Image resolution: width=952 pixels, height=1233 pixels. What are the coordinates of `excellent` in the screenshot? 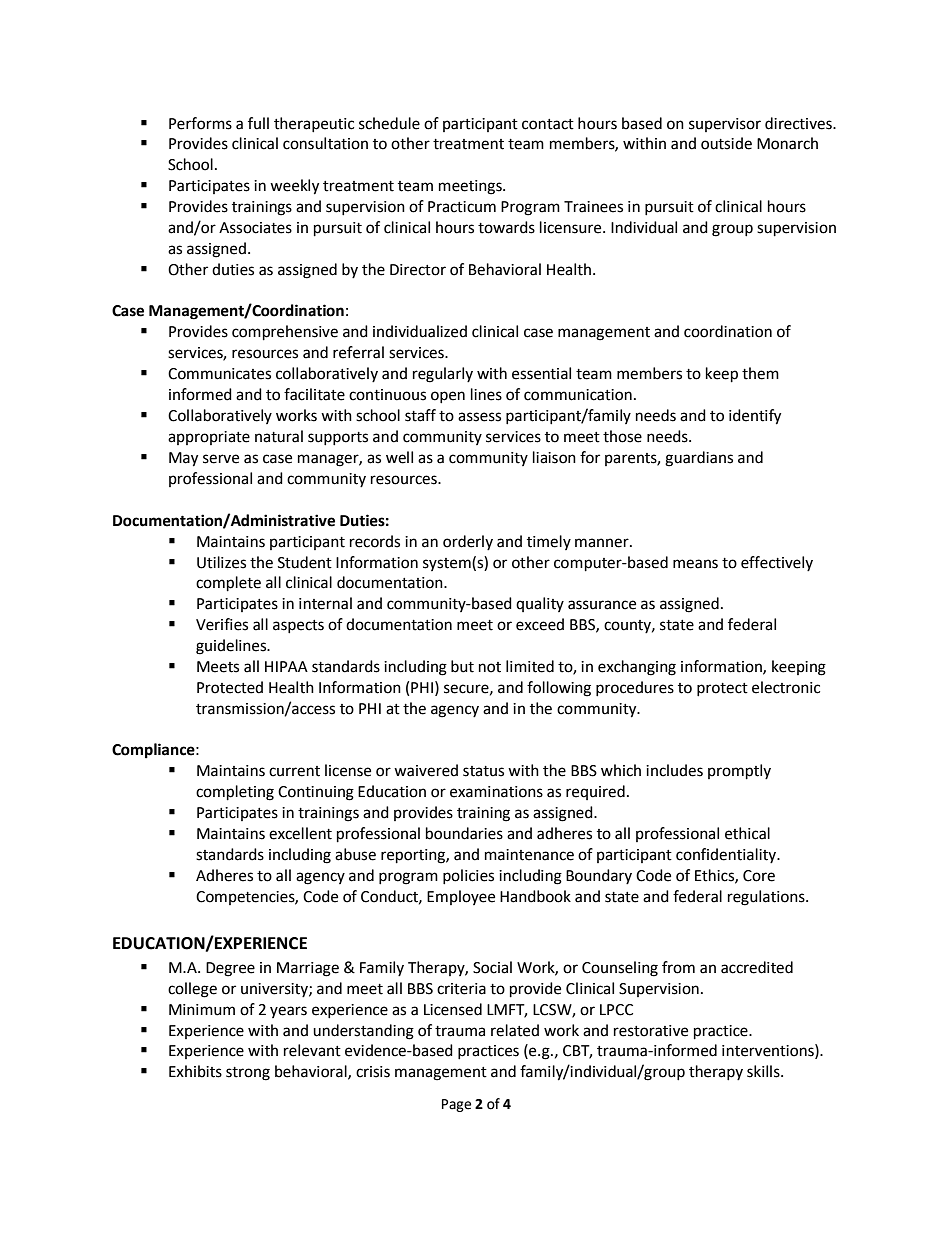 It's located at (300, 833).
